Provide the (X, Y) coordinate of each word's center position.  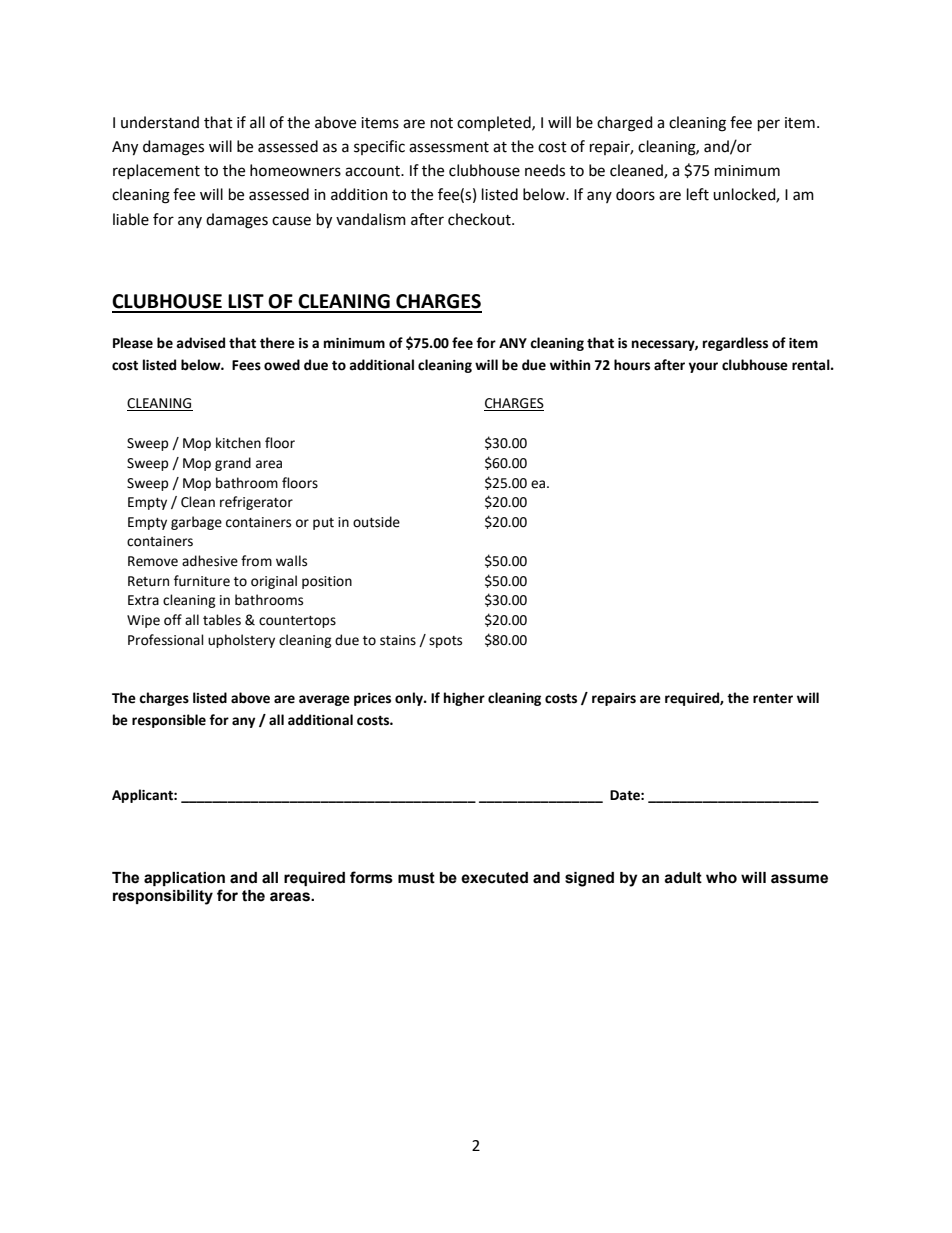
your (703, 367)
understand (160, 122)
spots (445, 642)
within (570, 365)
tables (222, 620)
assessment (449, 147)
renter (773, 699)
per (769, 125)
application (184, 879)
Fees (246, 365)
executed (494, 878)
